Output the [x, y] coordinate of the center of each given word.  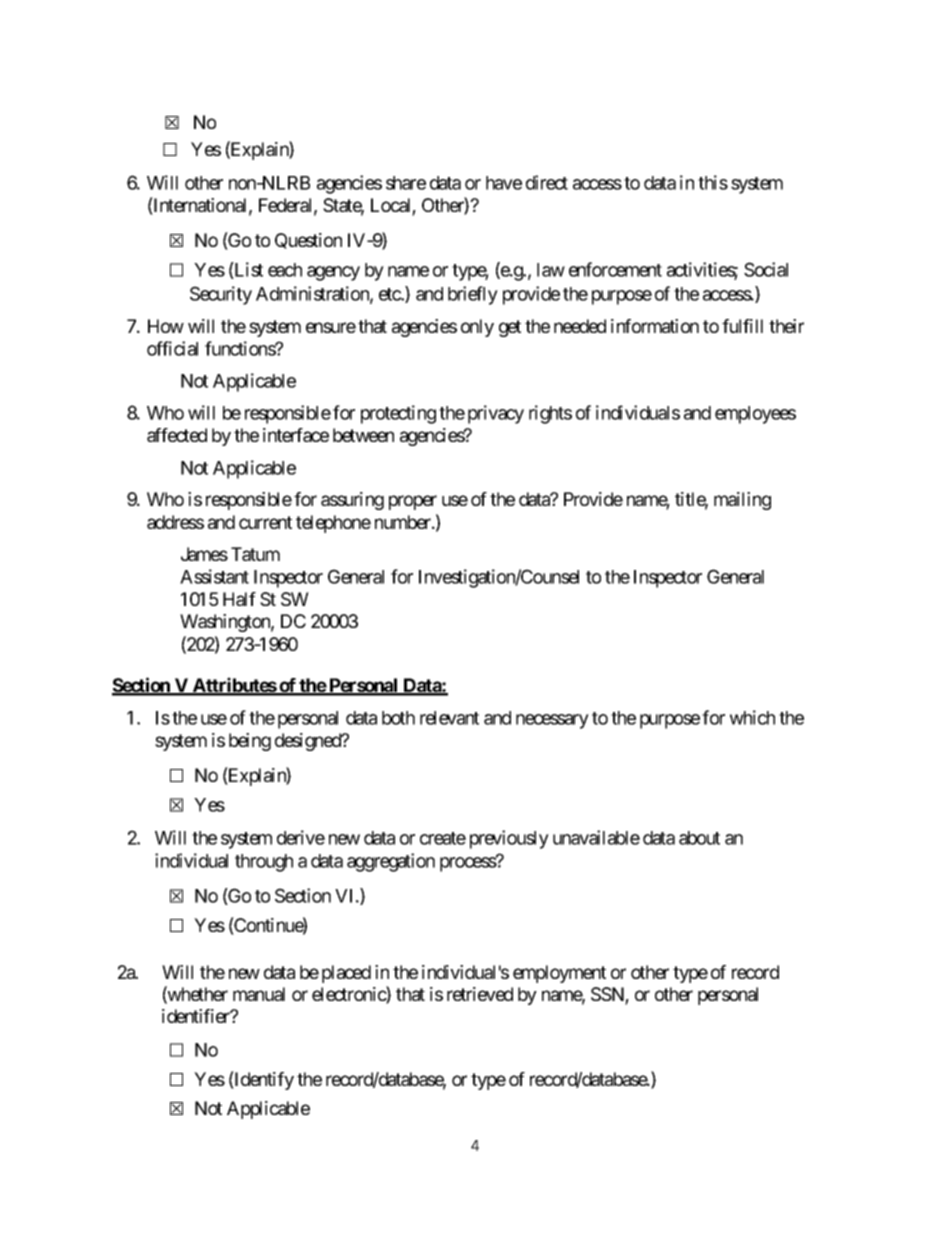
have [504, 183]
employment [559, 974]
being [250, 742]
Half [239, 599]
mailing [742, 501]
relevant [449, 718]
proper [413, 502]
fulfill [742, 326]
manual [259, 994]
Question [308, 241]
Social [766, 269]
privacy [496, 414]
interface [296, 435]
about [699, 838]
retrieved [480, 994]
